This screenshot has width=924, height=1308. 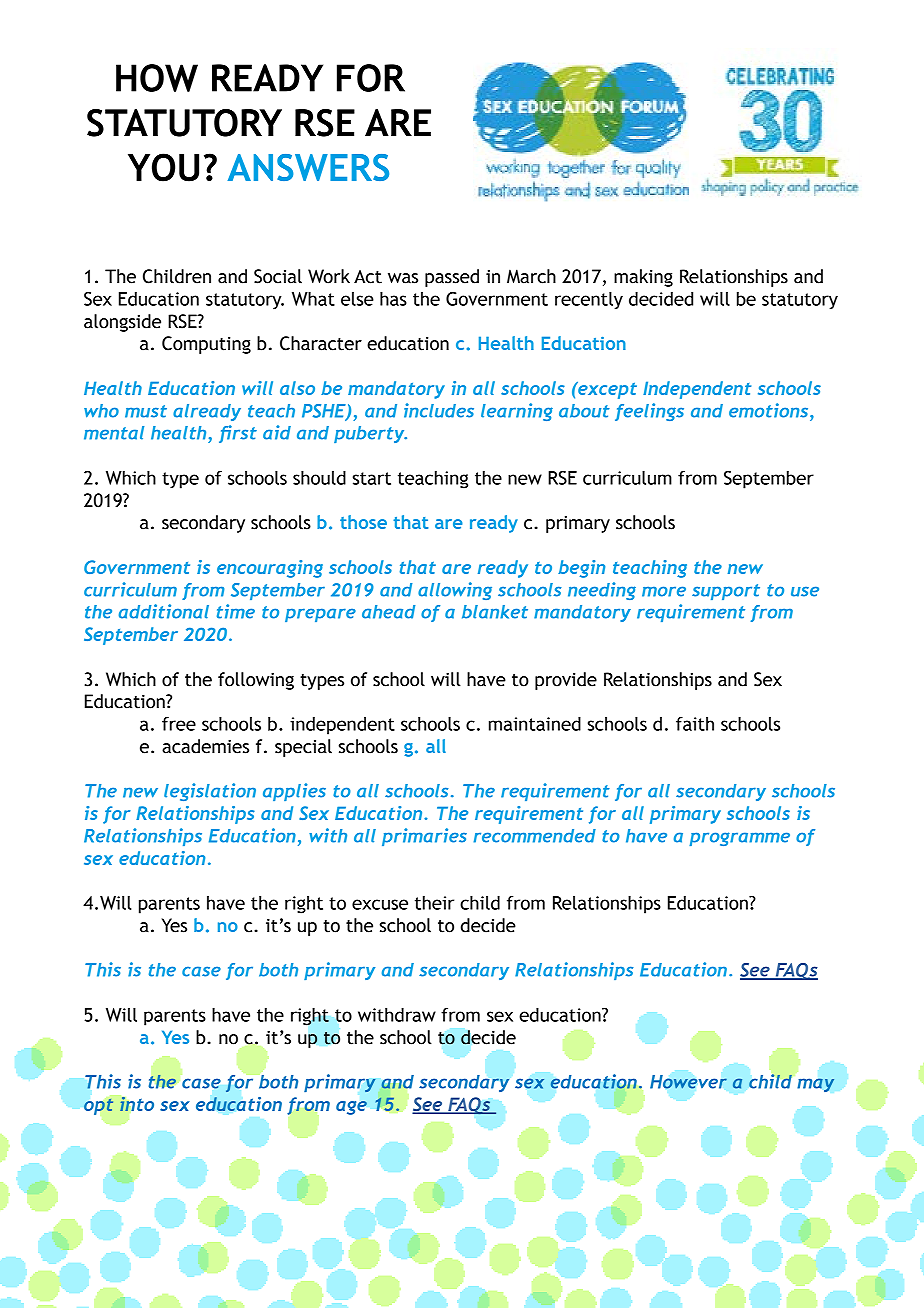 What do you see at coordinates (688, 1082) in the screenshot?
I see `However` at bounding box center [688, 1082].
